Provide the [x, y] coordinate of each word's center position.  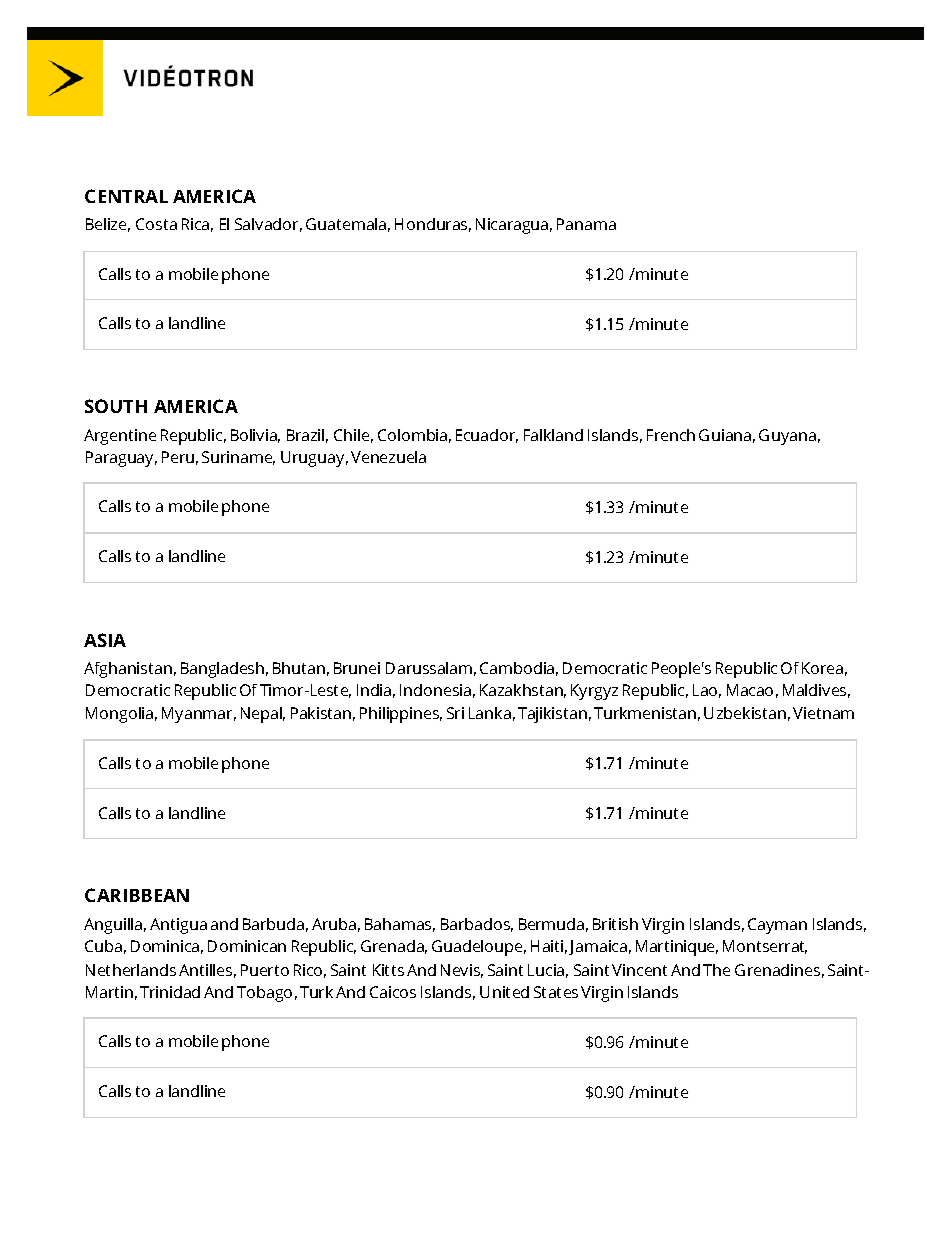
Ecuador [487, 436]
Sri [455, 713]
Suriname [238, 458]
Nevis [462, 971]
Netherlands [131, 970]
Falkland [553, 435]
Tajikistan [552, 715]
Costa [156, 224]
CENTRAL [126, 196]
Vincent [639, 970]
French [671, 435]
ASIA [105, 640]
